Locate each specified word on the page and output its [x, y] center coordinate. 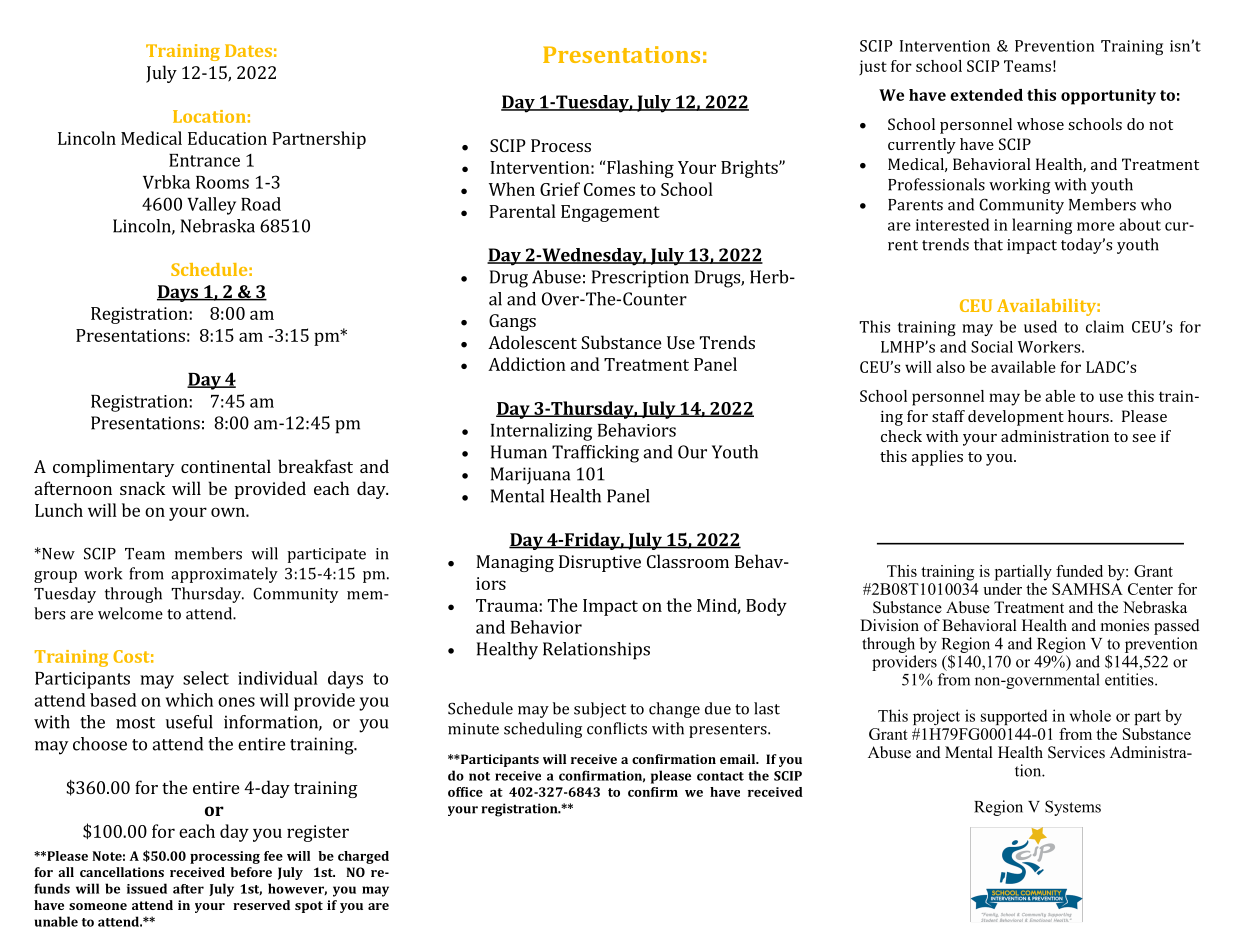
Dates [248, 50]
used [1040, 326]
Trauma [507, 605]
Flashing [640, 169]
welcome [130, 613]
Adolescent [532, 342]
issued [147, 888]
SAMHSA [1087, 589]
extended [986, 95]
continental [226, 466]
